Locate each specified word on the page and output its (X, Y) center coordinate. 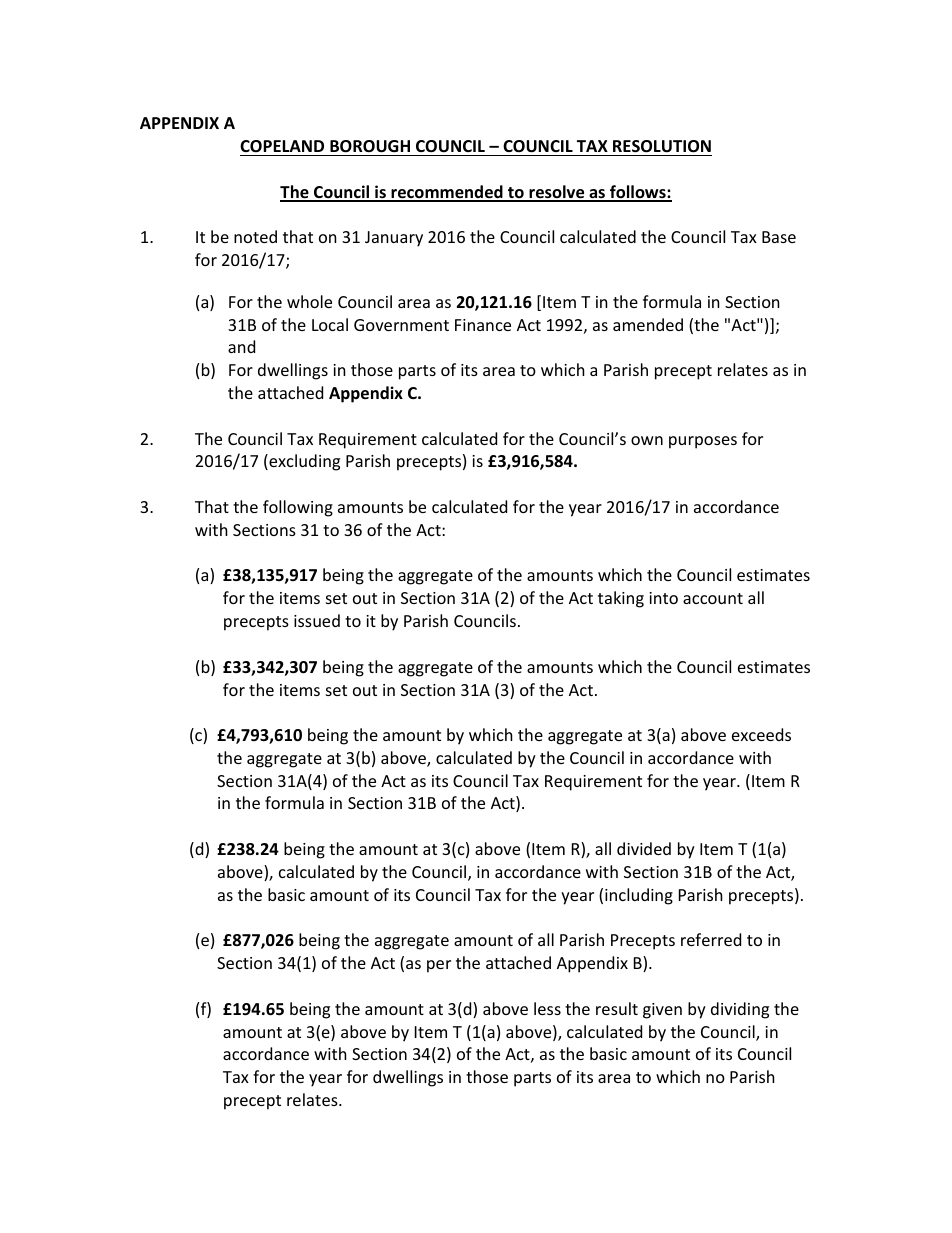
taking (621, 599)
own (647, 440)
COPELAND (282, 146)
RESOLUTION (662, 146)
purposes (703, 442)
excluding (303, 462)
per (439, 966)
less (547, 1008)
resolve (557, 193)
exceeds (761, 734)
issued (317, 620)
